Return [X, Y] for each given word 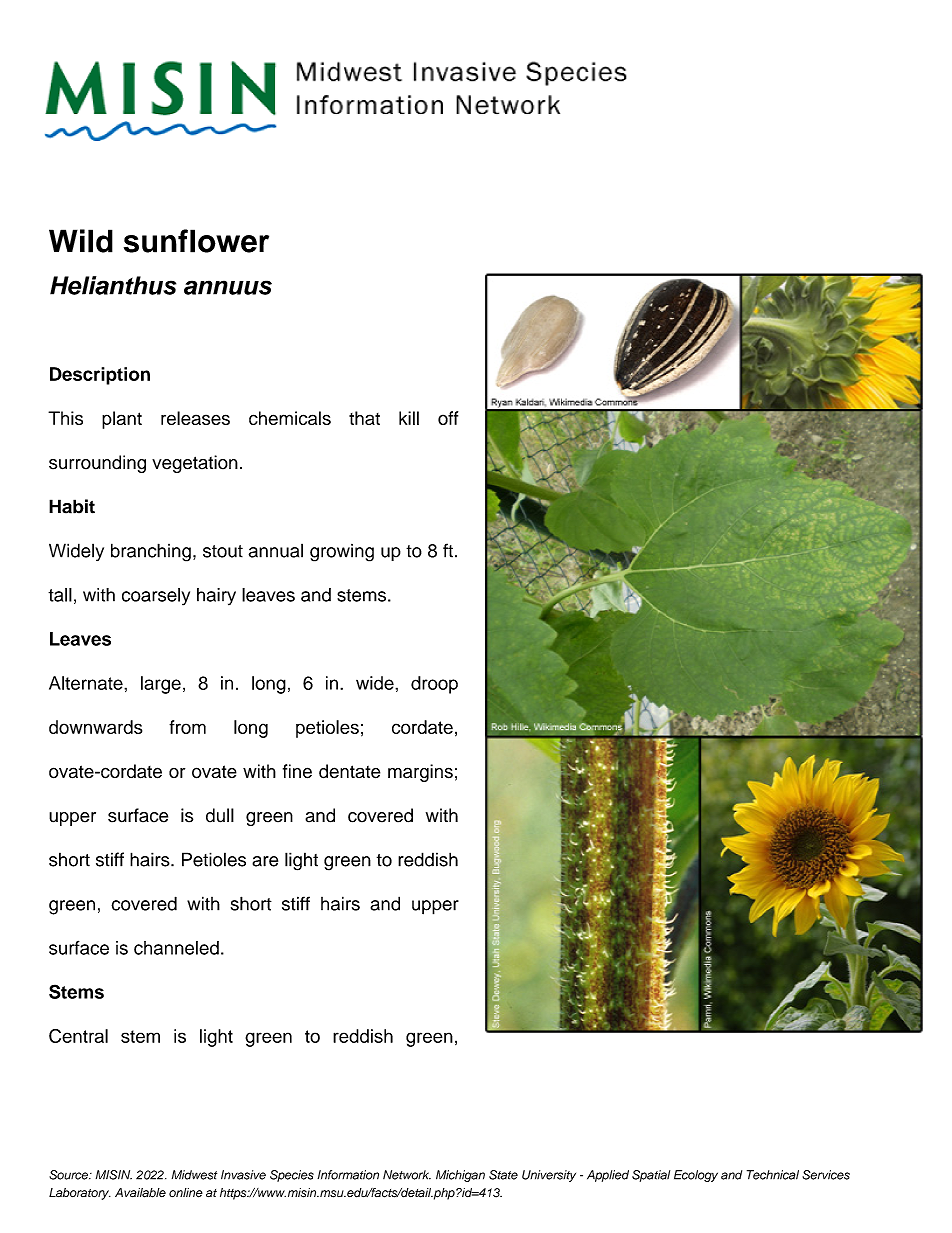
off [448, 418]
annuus [228, 287]
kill [409, 418]
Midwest [194, 1175]
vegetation [195, 464]
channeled [176, 948]
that [364, 418]
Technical [773, 1175]
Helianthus [113, 285]
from [187, 727]
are [265, 861]
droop [434, 685]
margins [420, 773]
